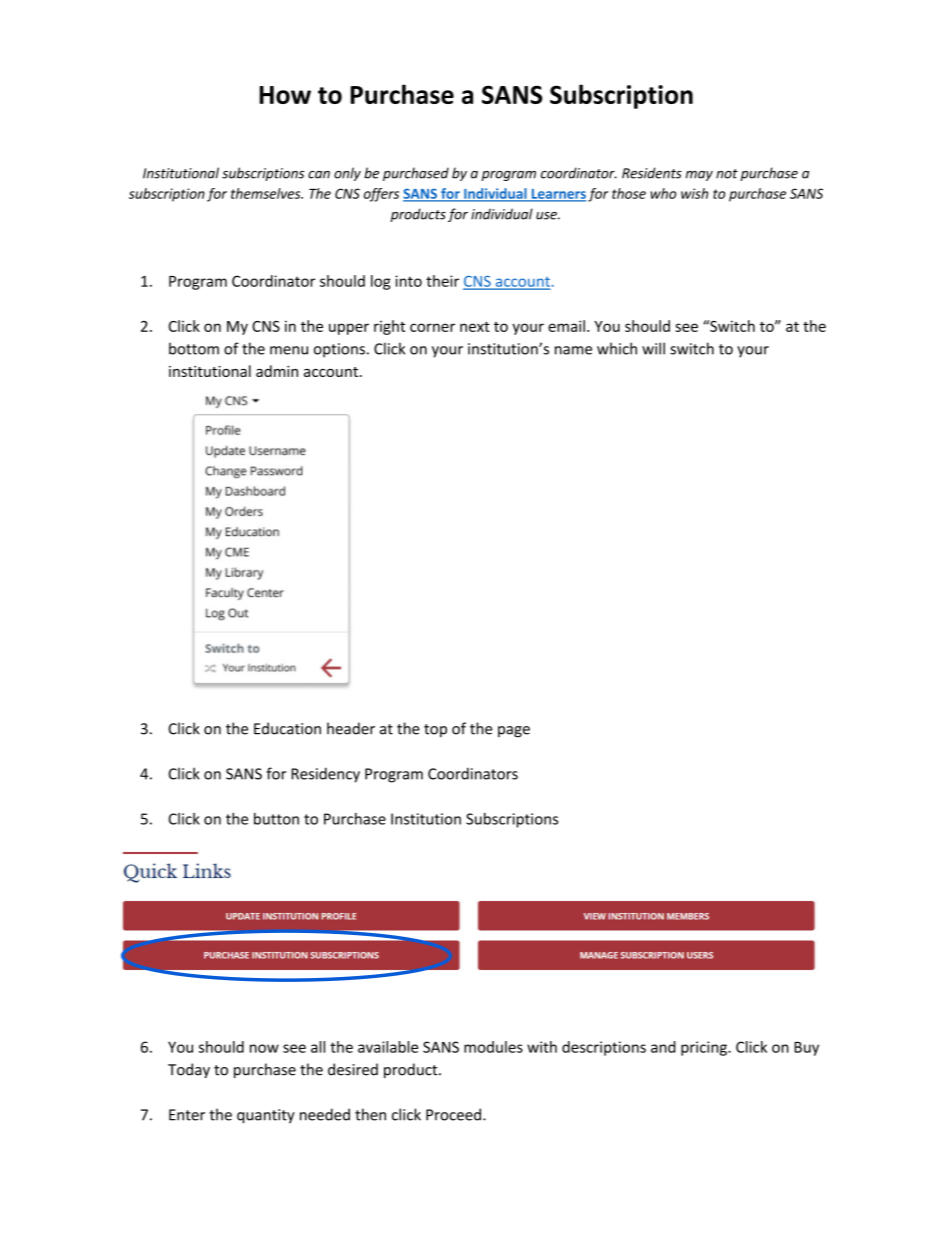 The height and width of the image is (1233, 952). I want to click on not, so click(727, 174).
